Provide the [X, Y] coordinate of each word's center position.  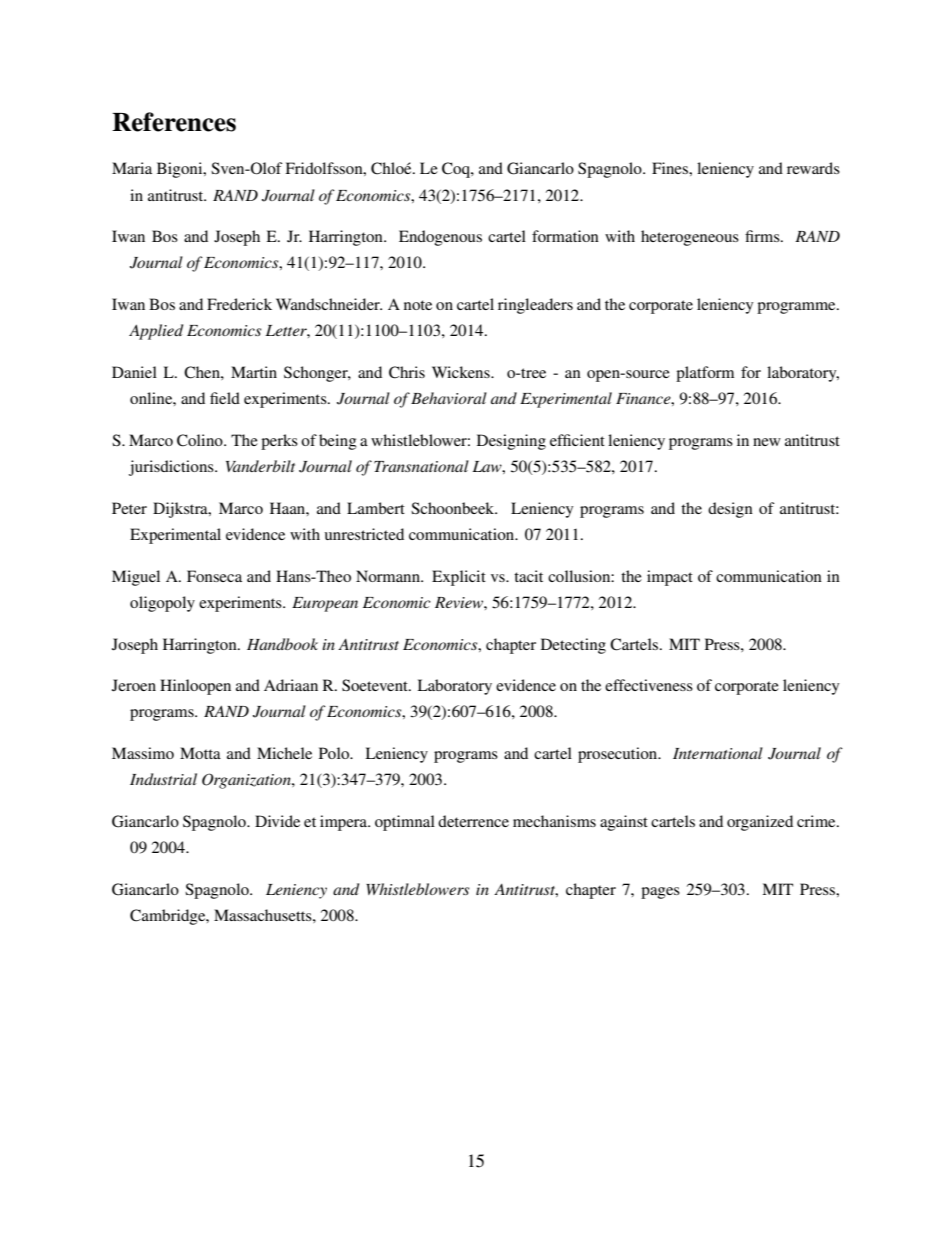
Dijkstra [181, 510]
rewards [813, 168]
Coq [457, 170]
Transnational [421, 466]
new [767, 442]
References [174, 122]
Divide [277, 821]
